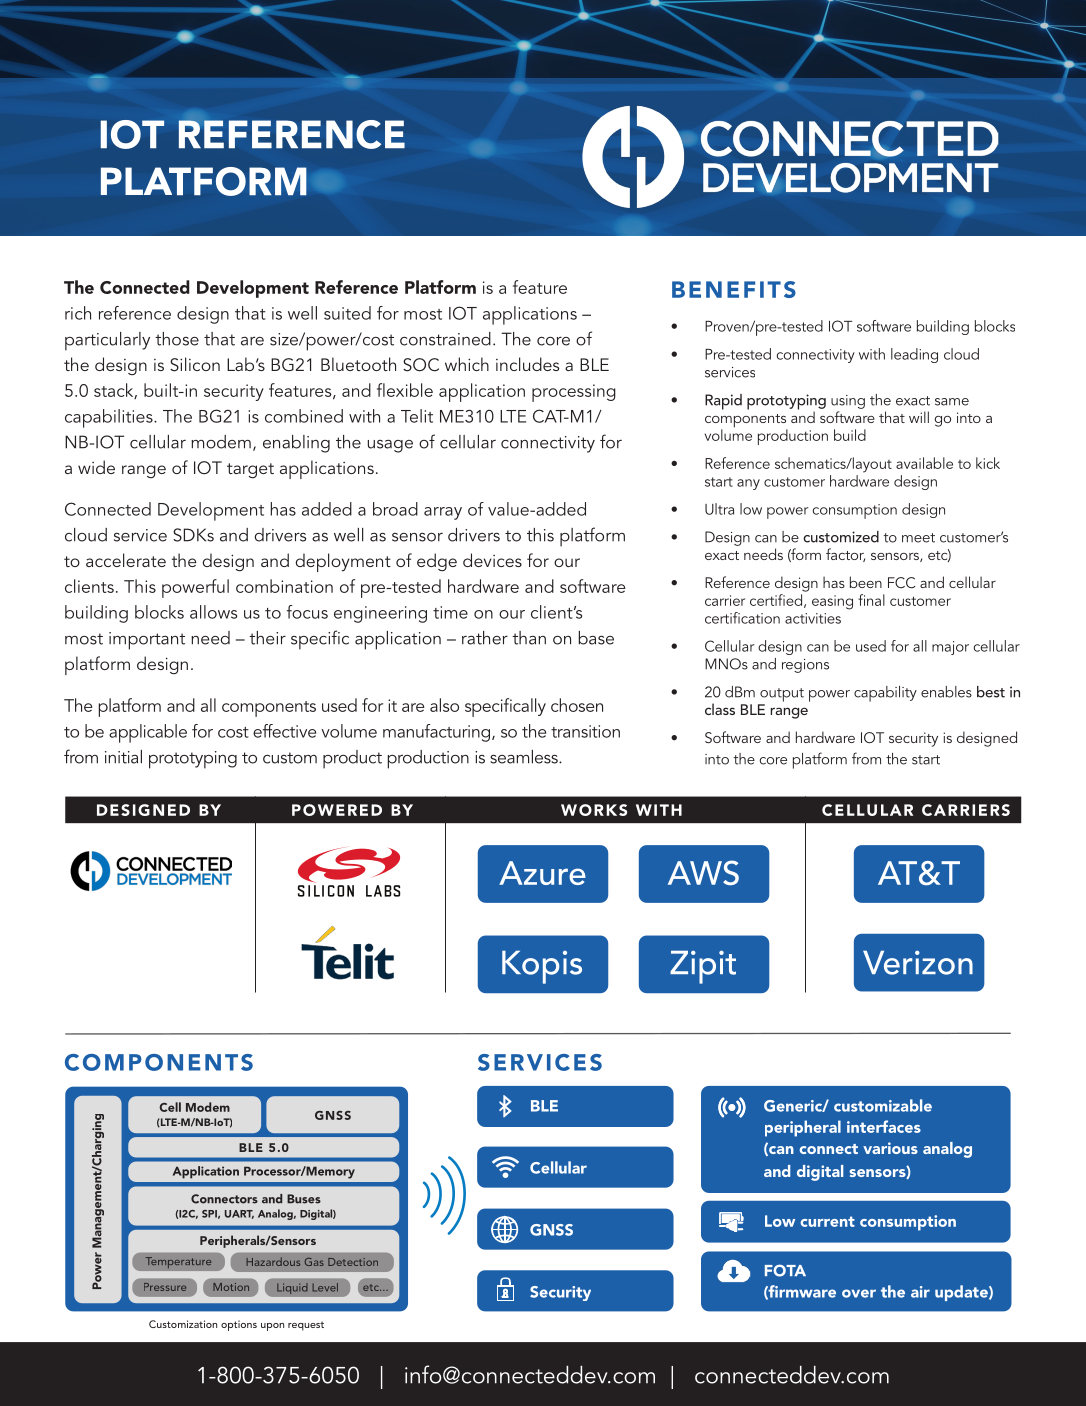  Describe the element at coordinates (859, 1293) in the document. I see `over` at that location.
